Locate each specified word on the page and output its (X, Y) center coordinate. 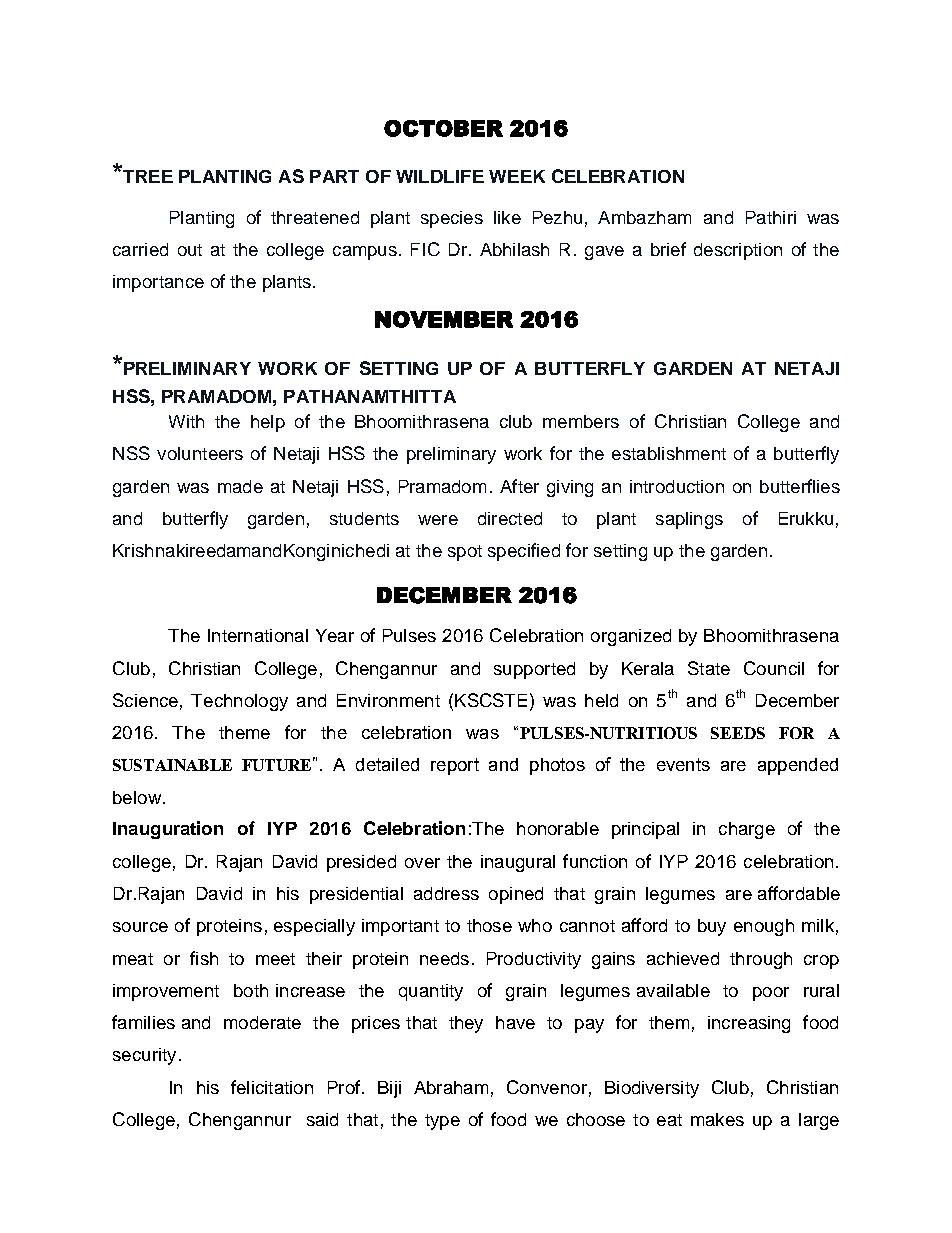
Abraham (451, 1087)
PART (334, 176)
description (738, 251)
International (258, 635)
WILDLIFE (440, 176)
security (144, 1056)
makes (717, 1119)
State (709, 668)
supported (534, 670)
